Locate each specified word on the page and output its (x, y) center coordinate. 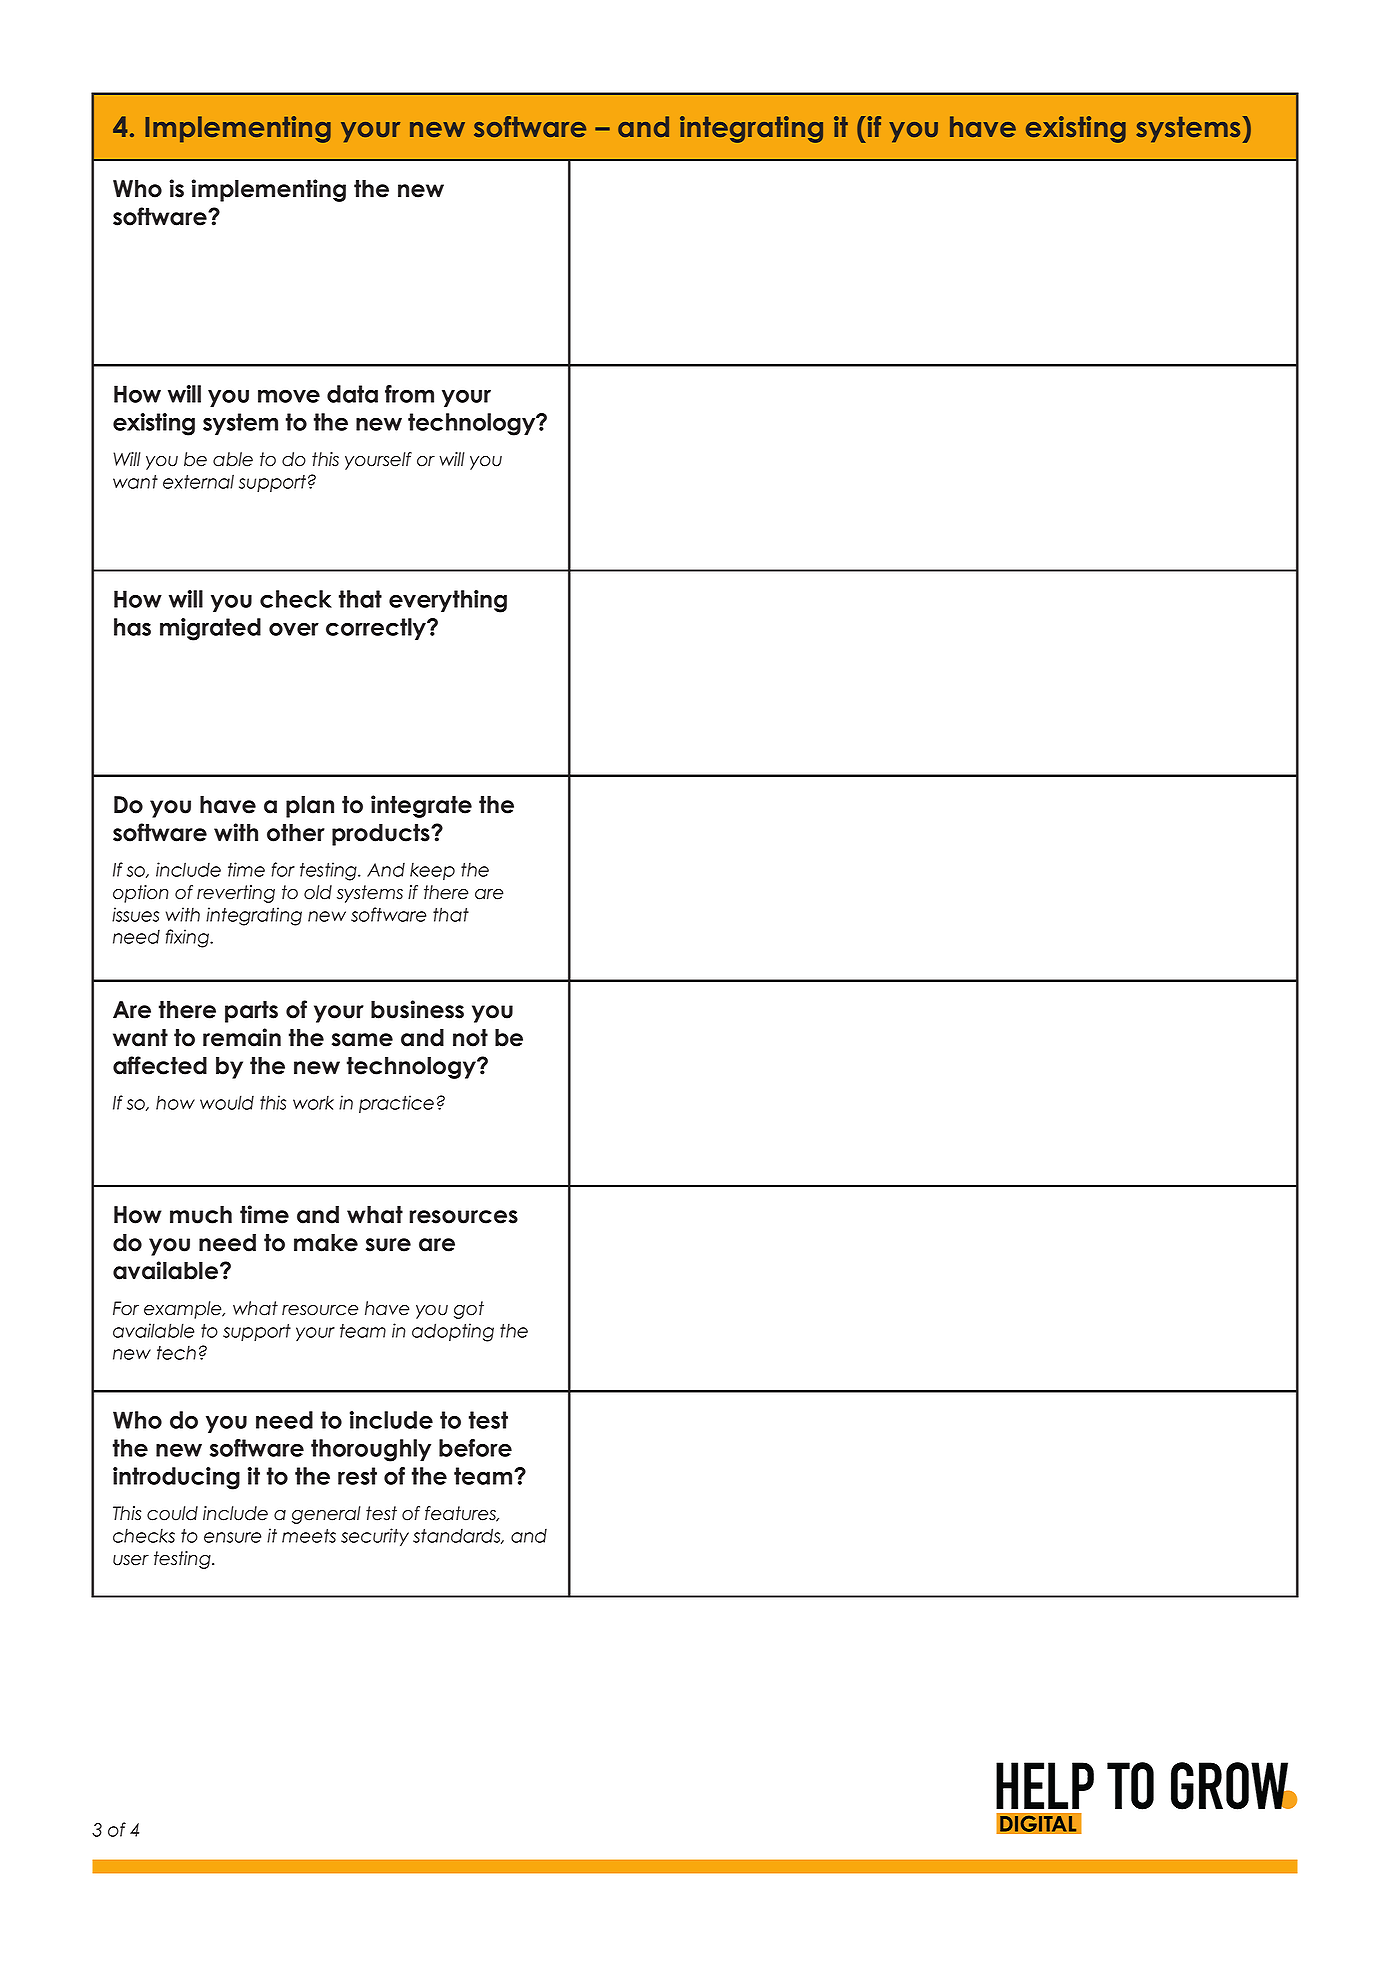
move (289, 396)
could (172, 1513)
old (318, 892)
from (409, 394)
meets (309, 1536)
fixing (189, 938)
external (198, 481)
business (417, 1009)
